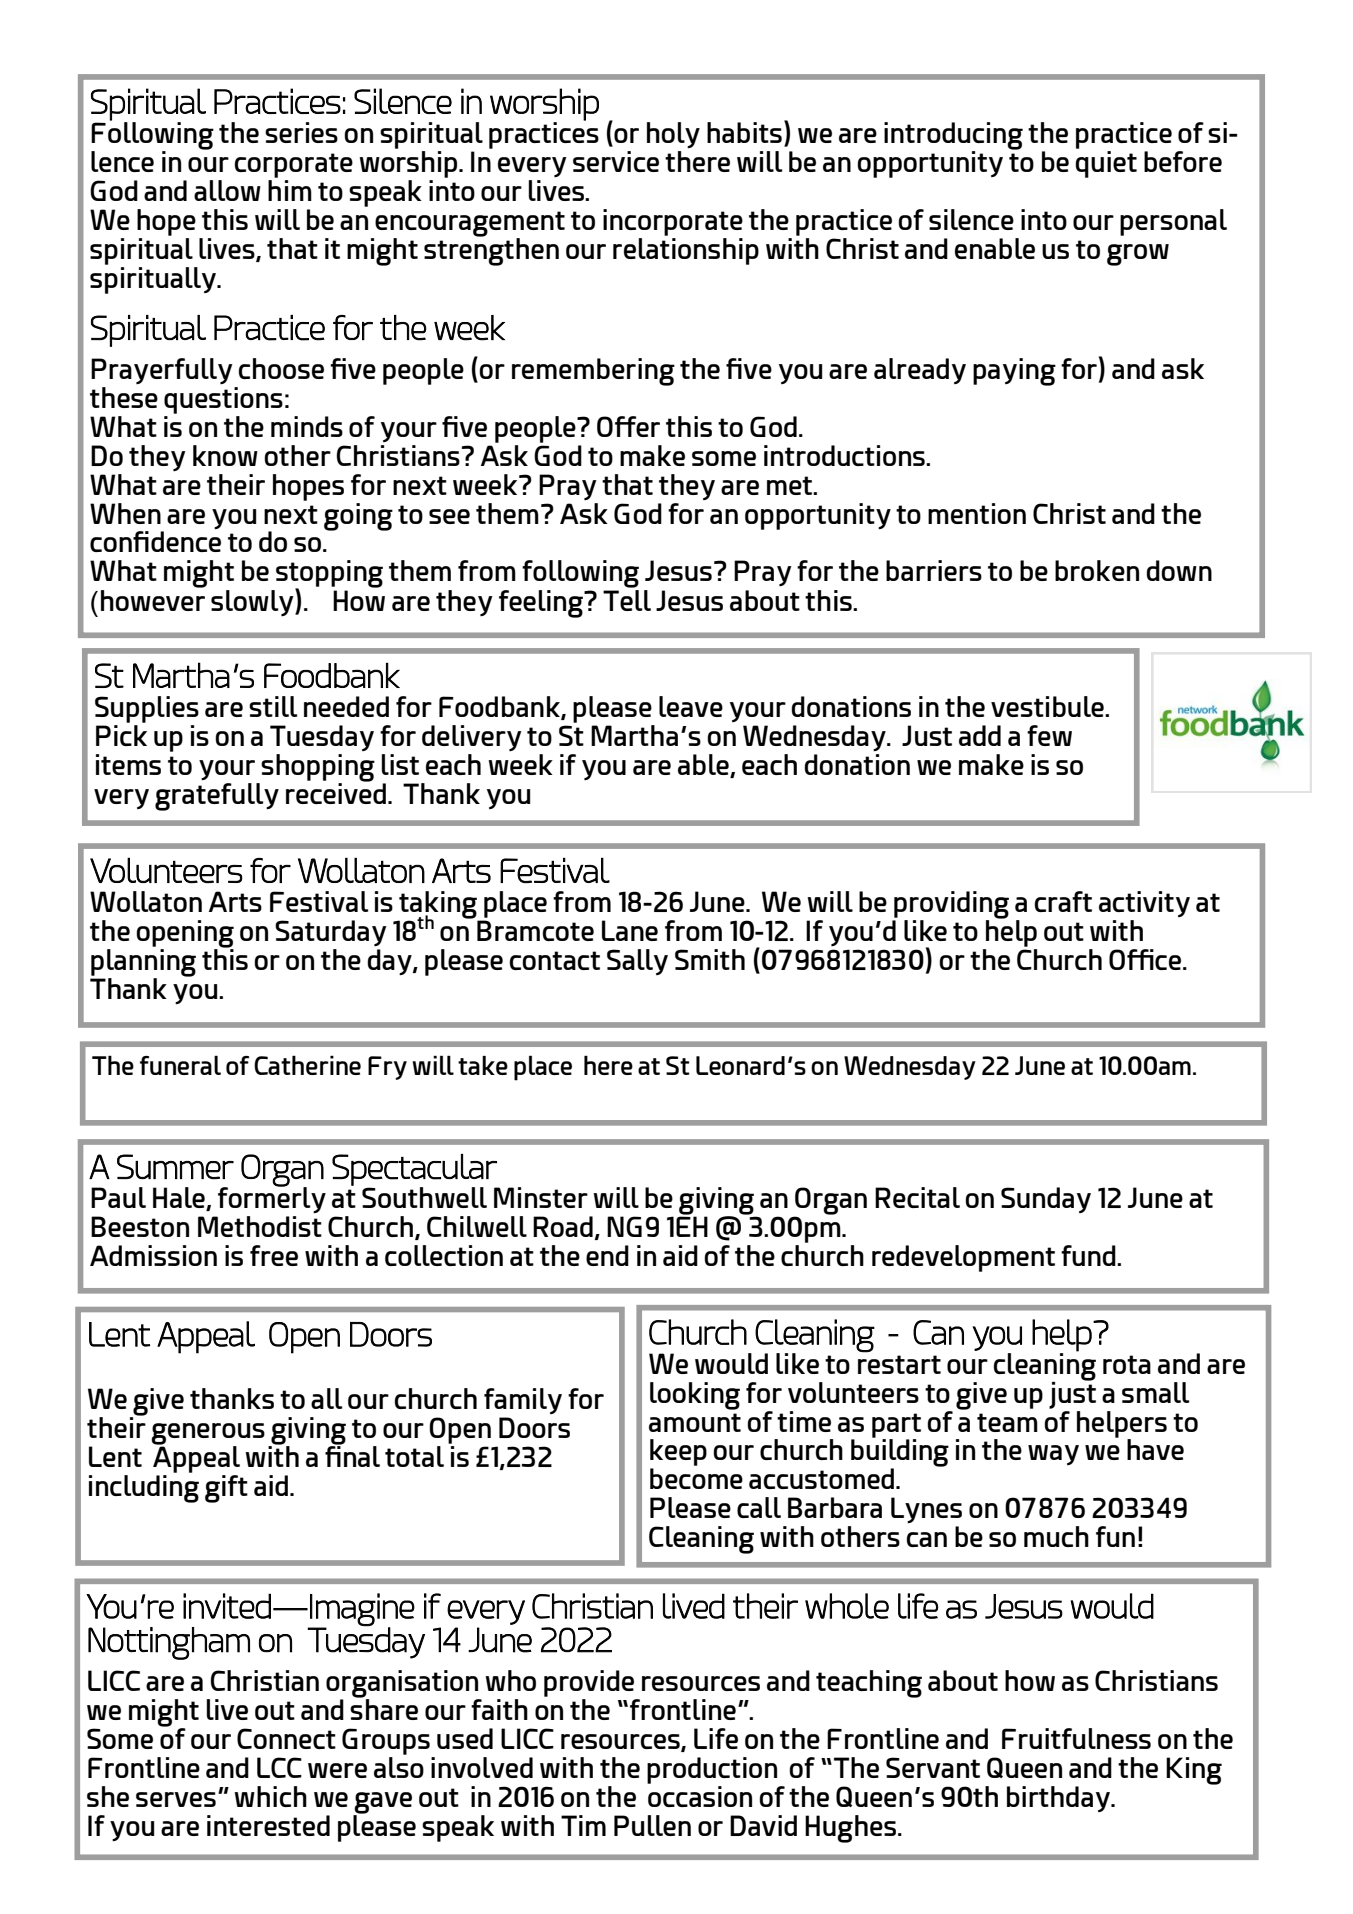 Image resolution: width=1353 pixels, height=1914 pixels. I want to click on occasion, so click(699, 1795).
